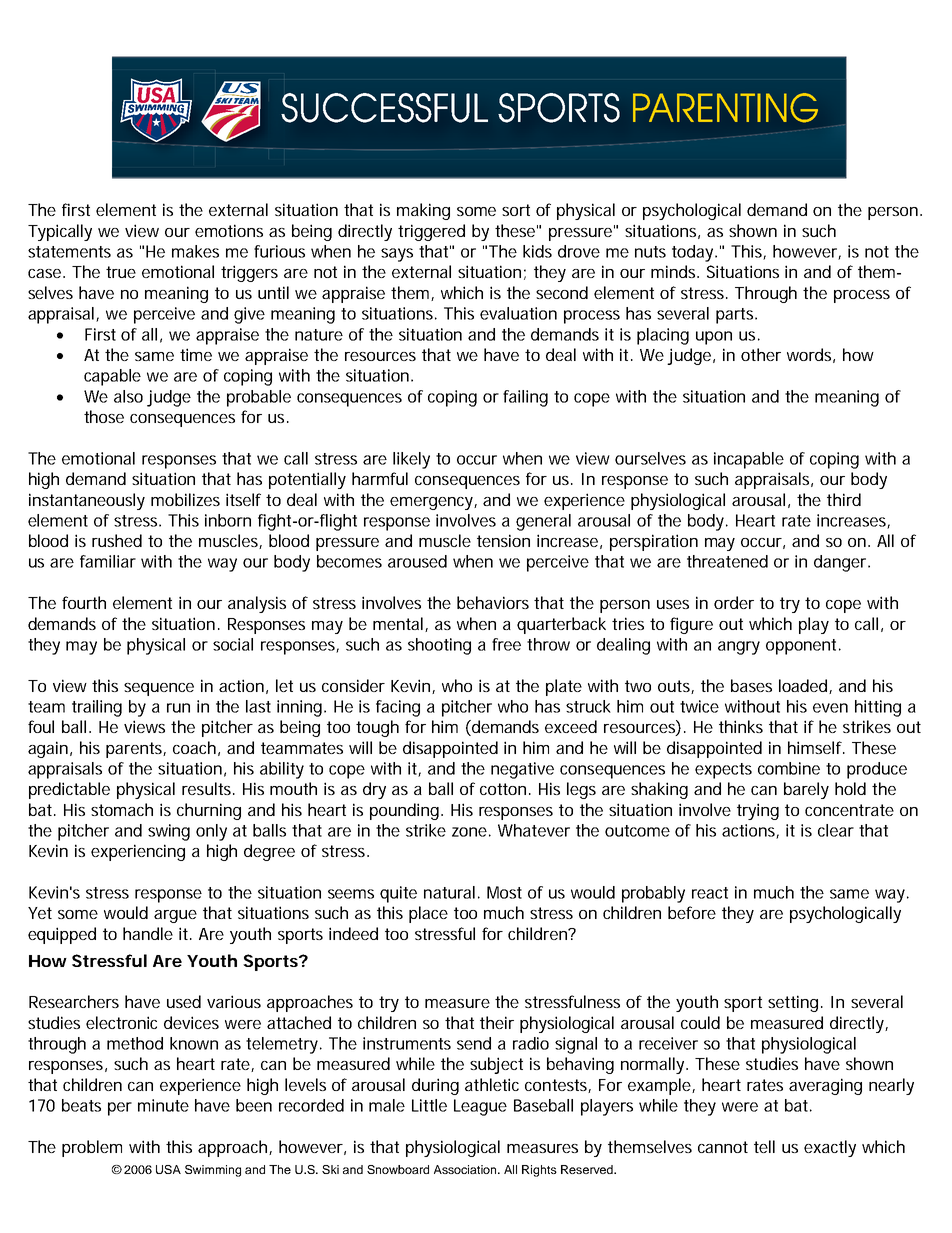  Describe the element at coordinates (694, 253) in the document. I see `today` at that location.
